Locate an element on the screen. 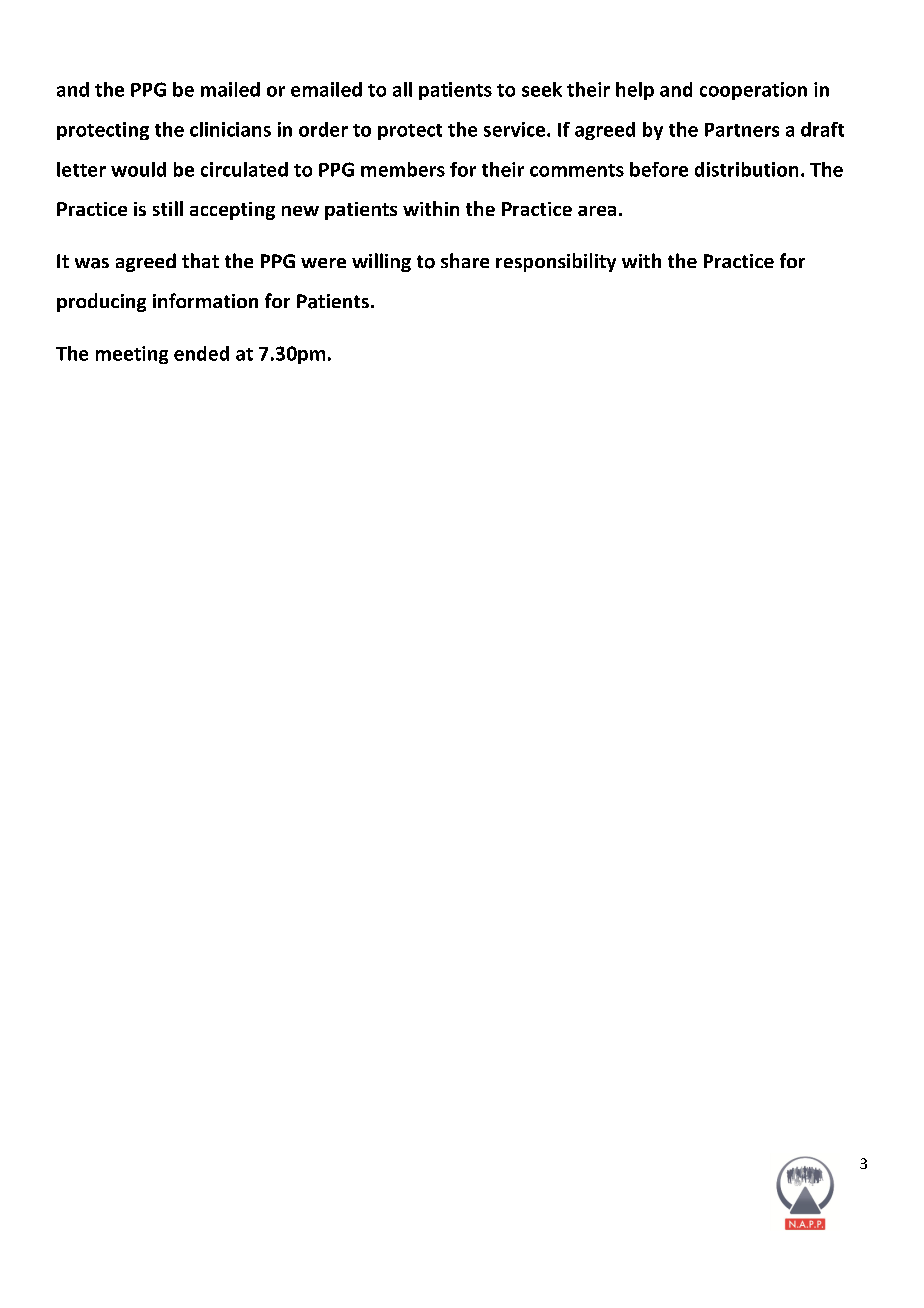  still is located at coordinates (168, 208).
